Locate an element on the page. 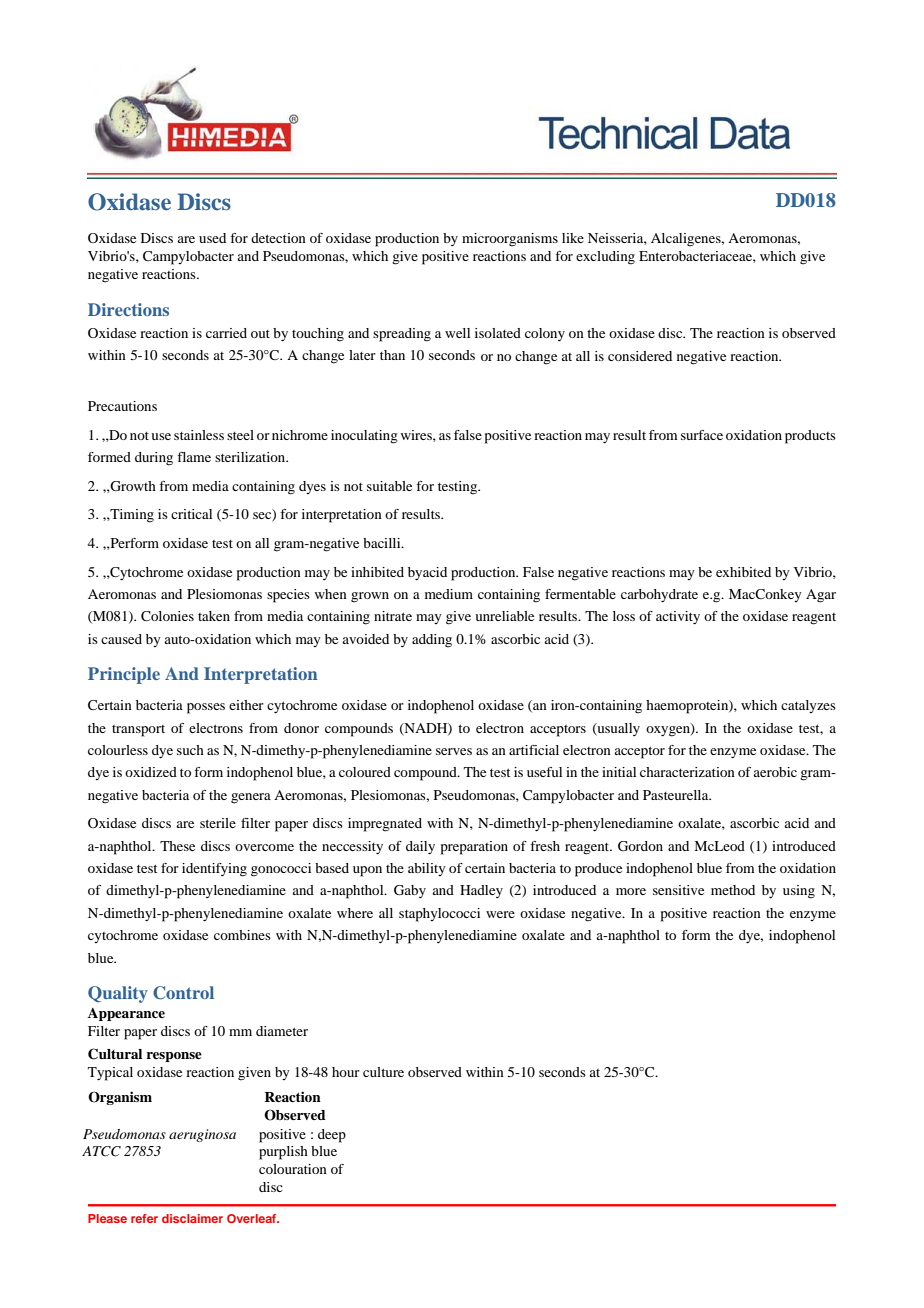  well is located at coordinates (457, 333).
